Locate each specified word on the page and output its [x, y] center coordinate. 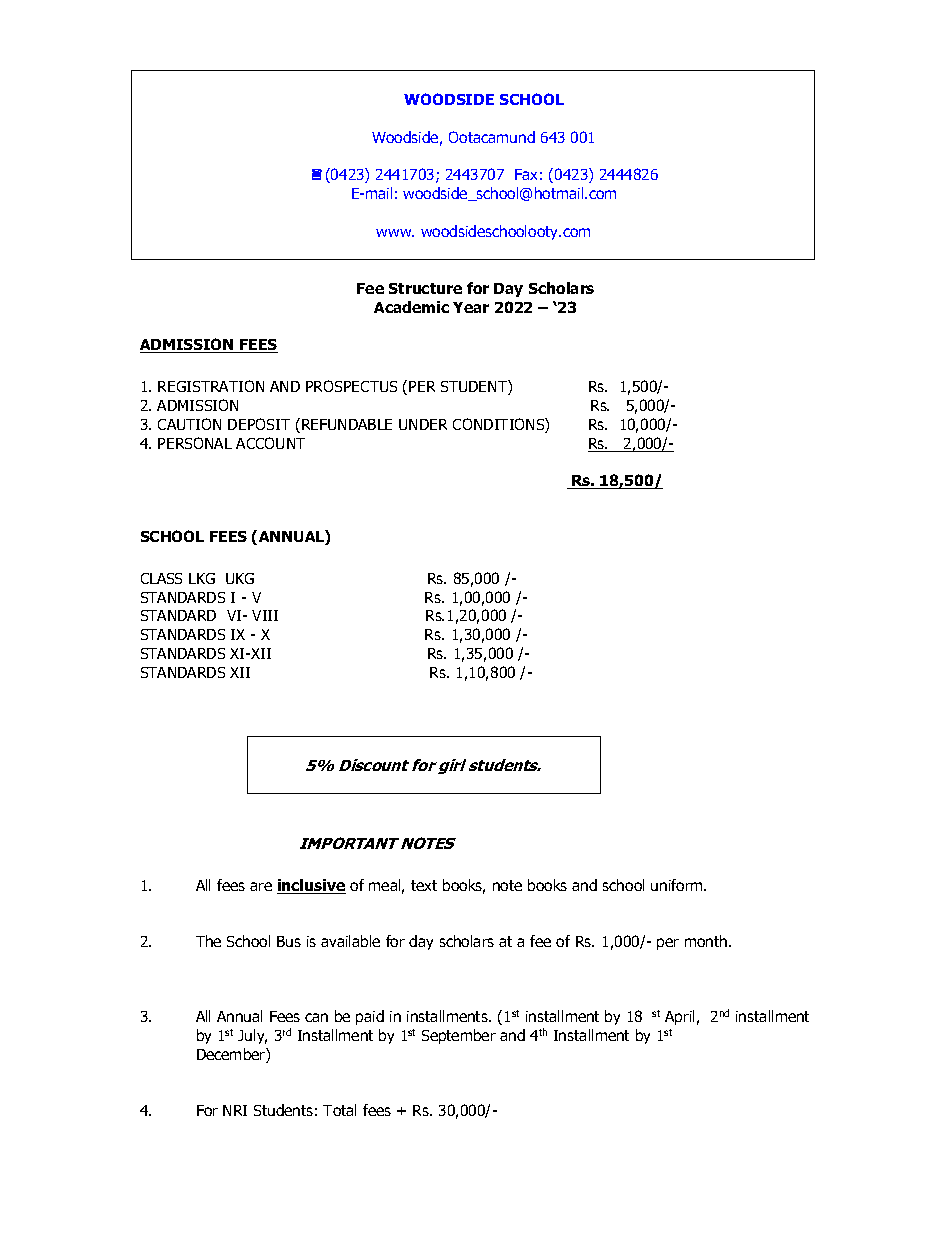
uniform [678, 885]
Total [339, 1110]
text [424, 885]
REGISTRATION [211, 386]
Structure [425, 288]
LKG [202, 578]
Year [471, 307]
